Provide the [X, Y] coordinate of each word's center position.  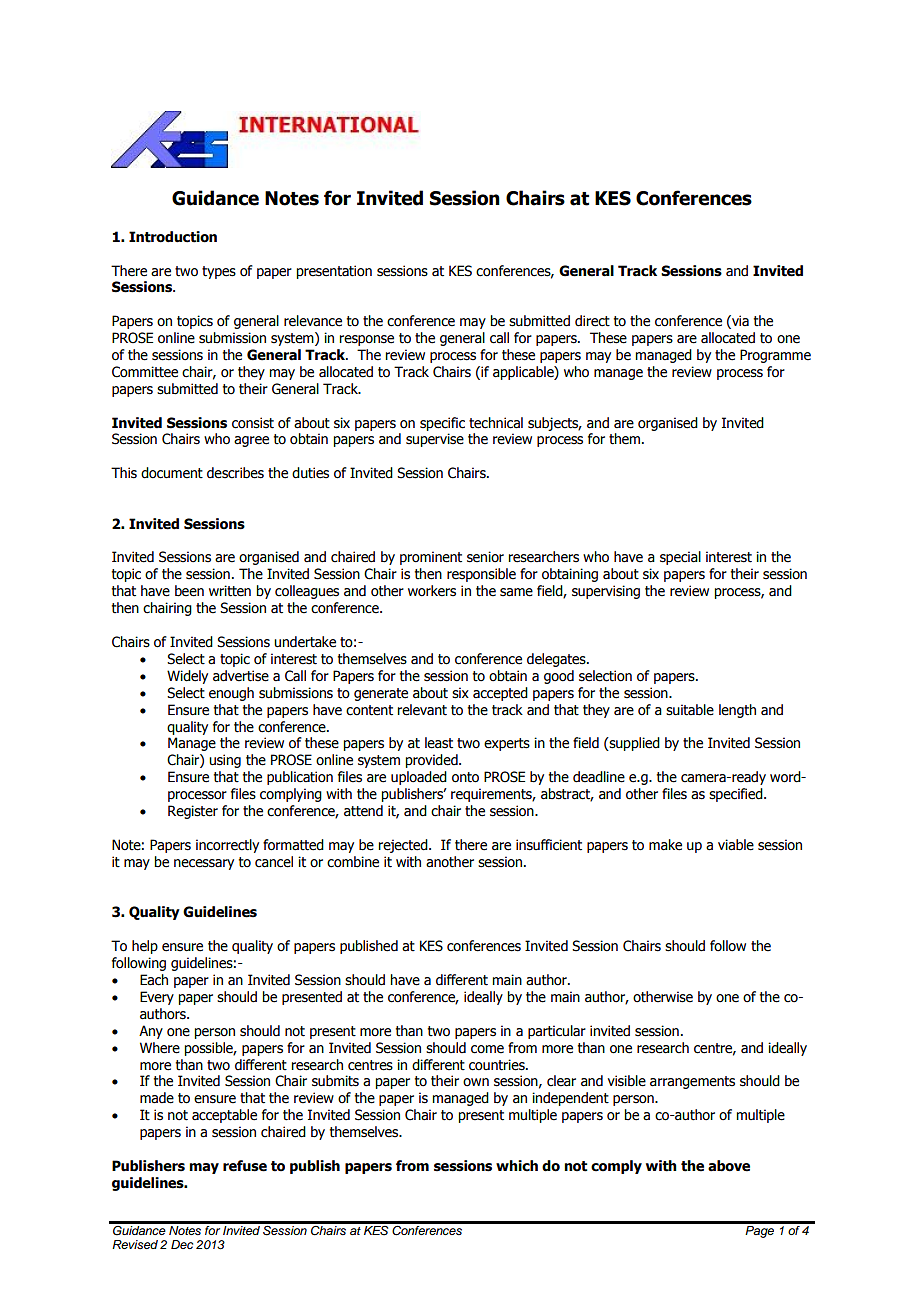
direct [592, 321]
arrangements [692, 1082]
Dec [182, 1244]
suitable [690, 710]
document [172, 473]
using [225, 761]
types [219, 272]
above [729, 1166]
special [680, 558]
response [366, 340]
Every [157, 998]
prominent [431, 558]
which [517, 1166]
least [439, 743]
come [487, 1049]
